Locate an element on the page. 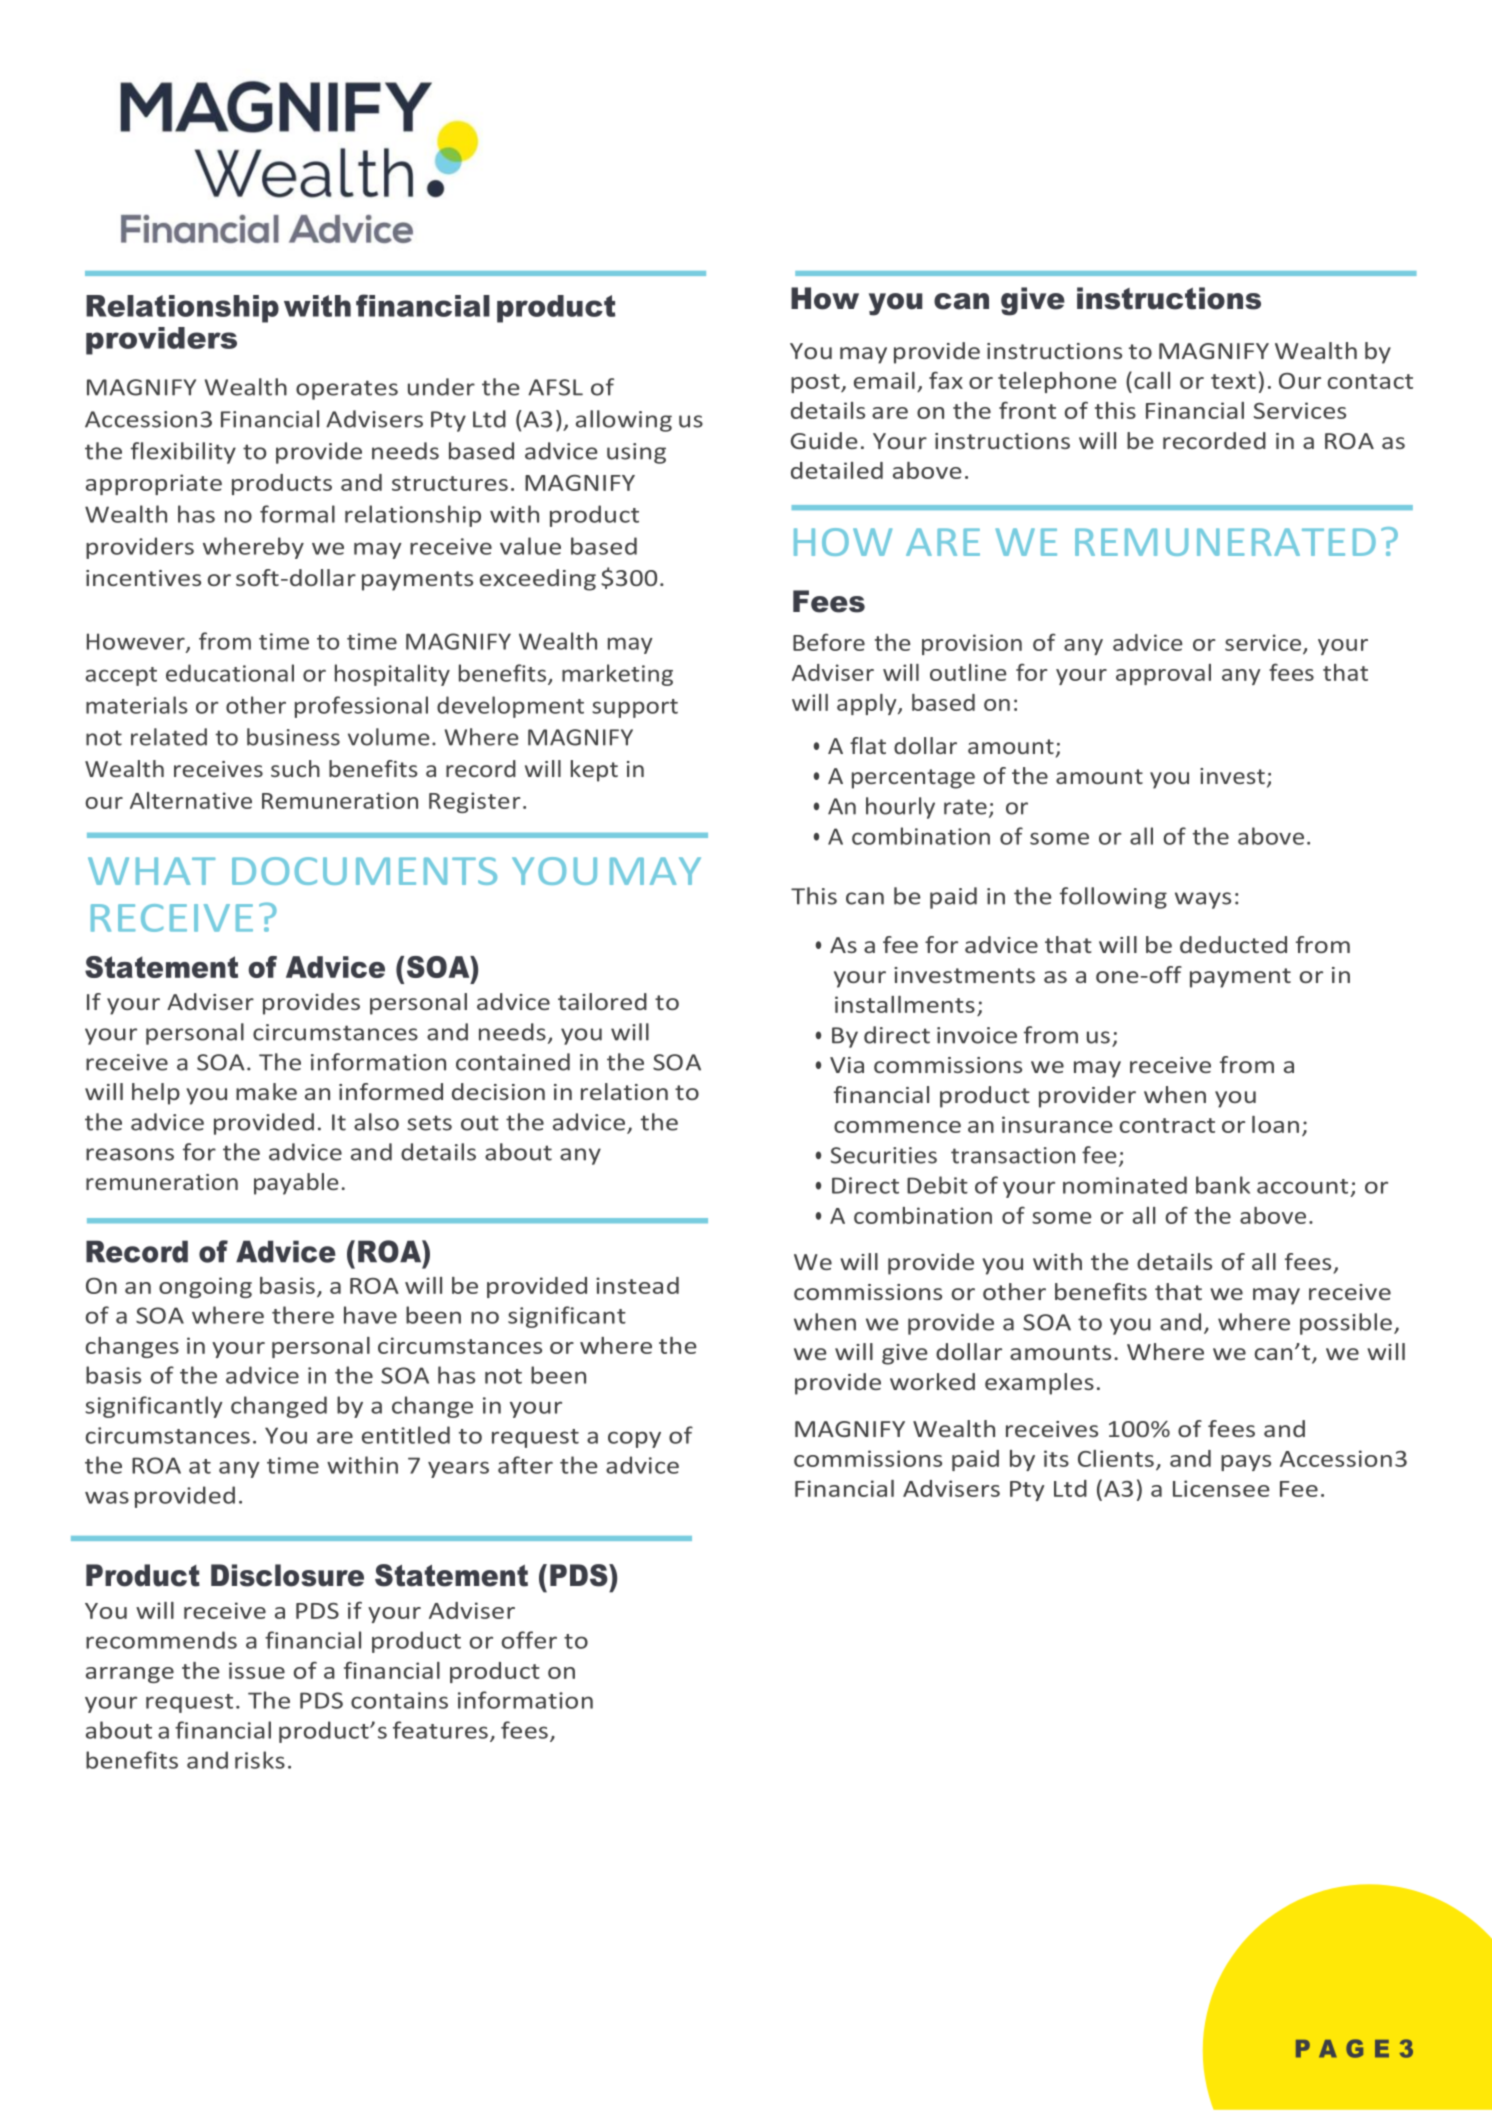 This image has height=2111, width=1492. make is located at coordinates (266, 1091).
